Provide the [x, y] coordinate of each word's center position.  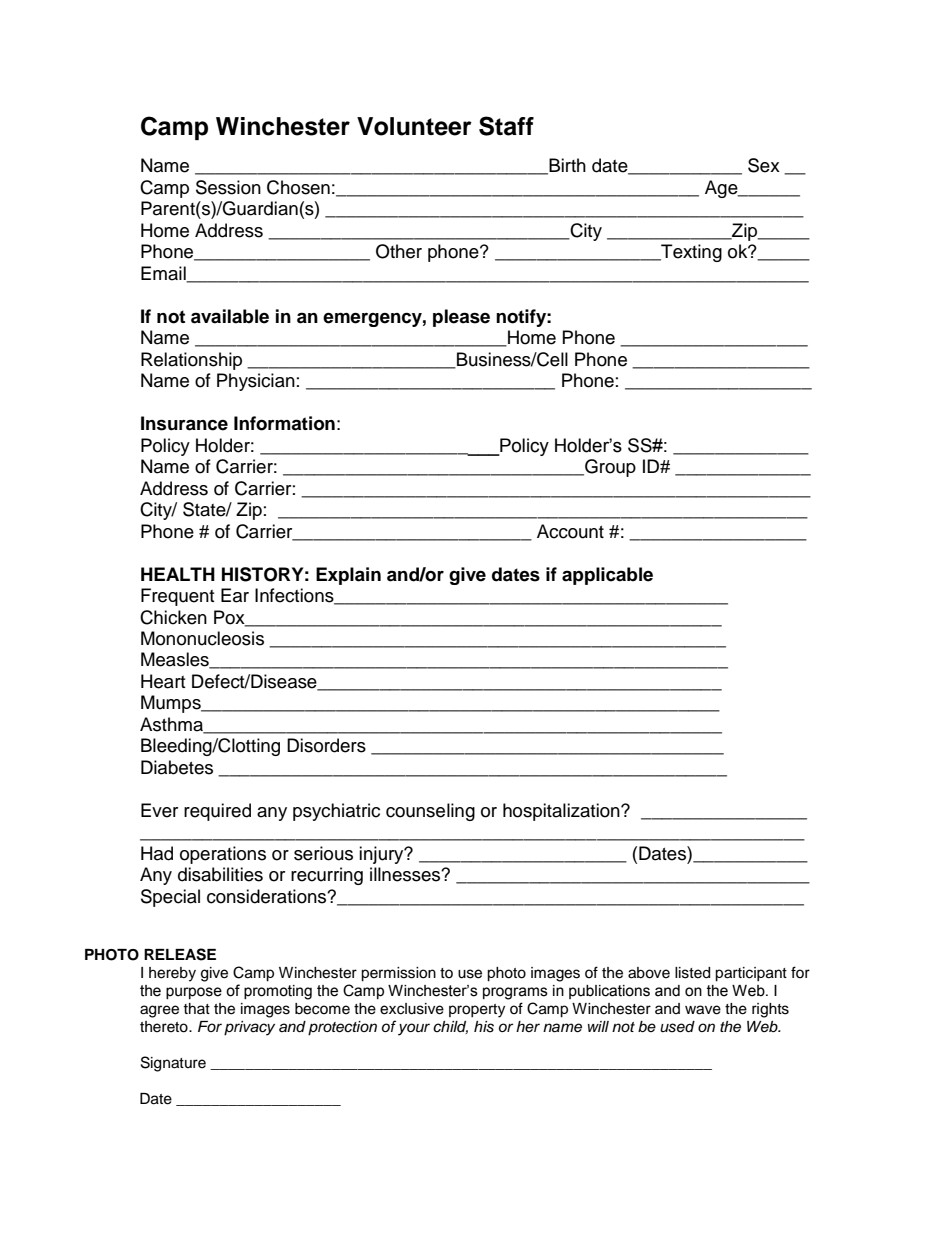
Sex [764, 165]
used [677, 1027]
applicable [607, 576]
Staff [506, 126]
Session [228, 187]
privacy [249, 1028]
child [450, 1027]
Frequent [177, 597]
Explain [348, 576]
